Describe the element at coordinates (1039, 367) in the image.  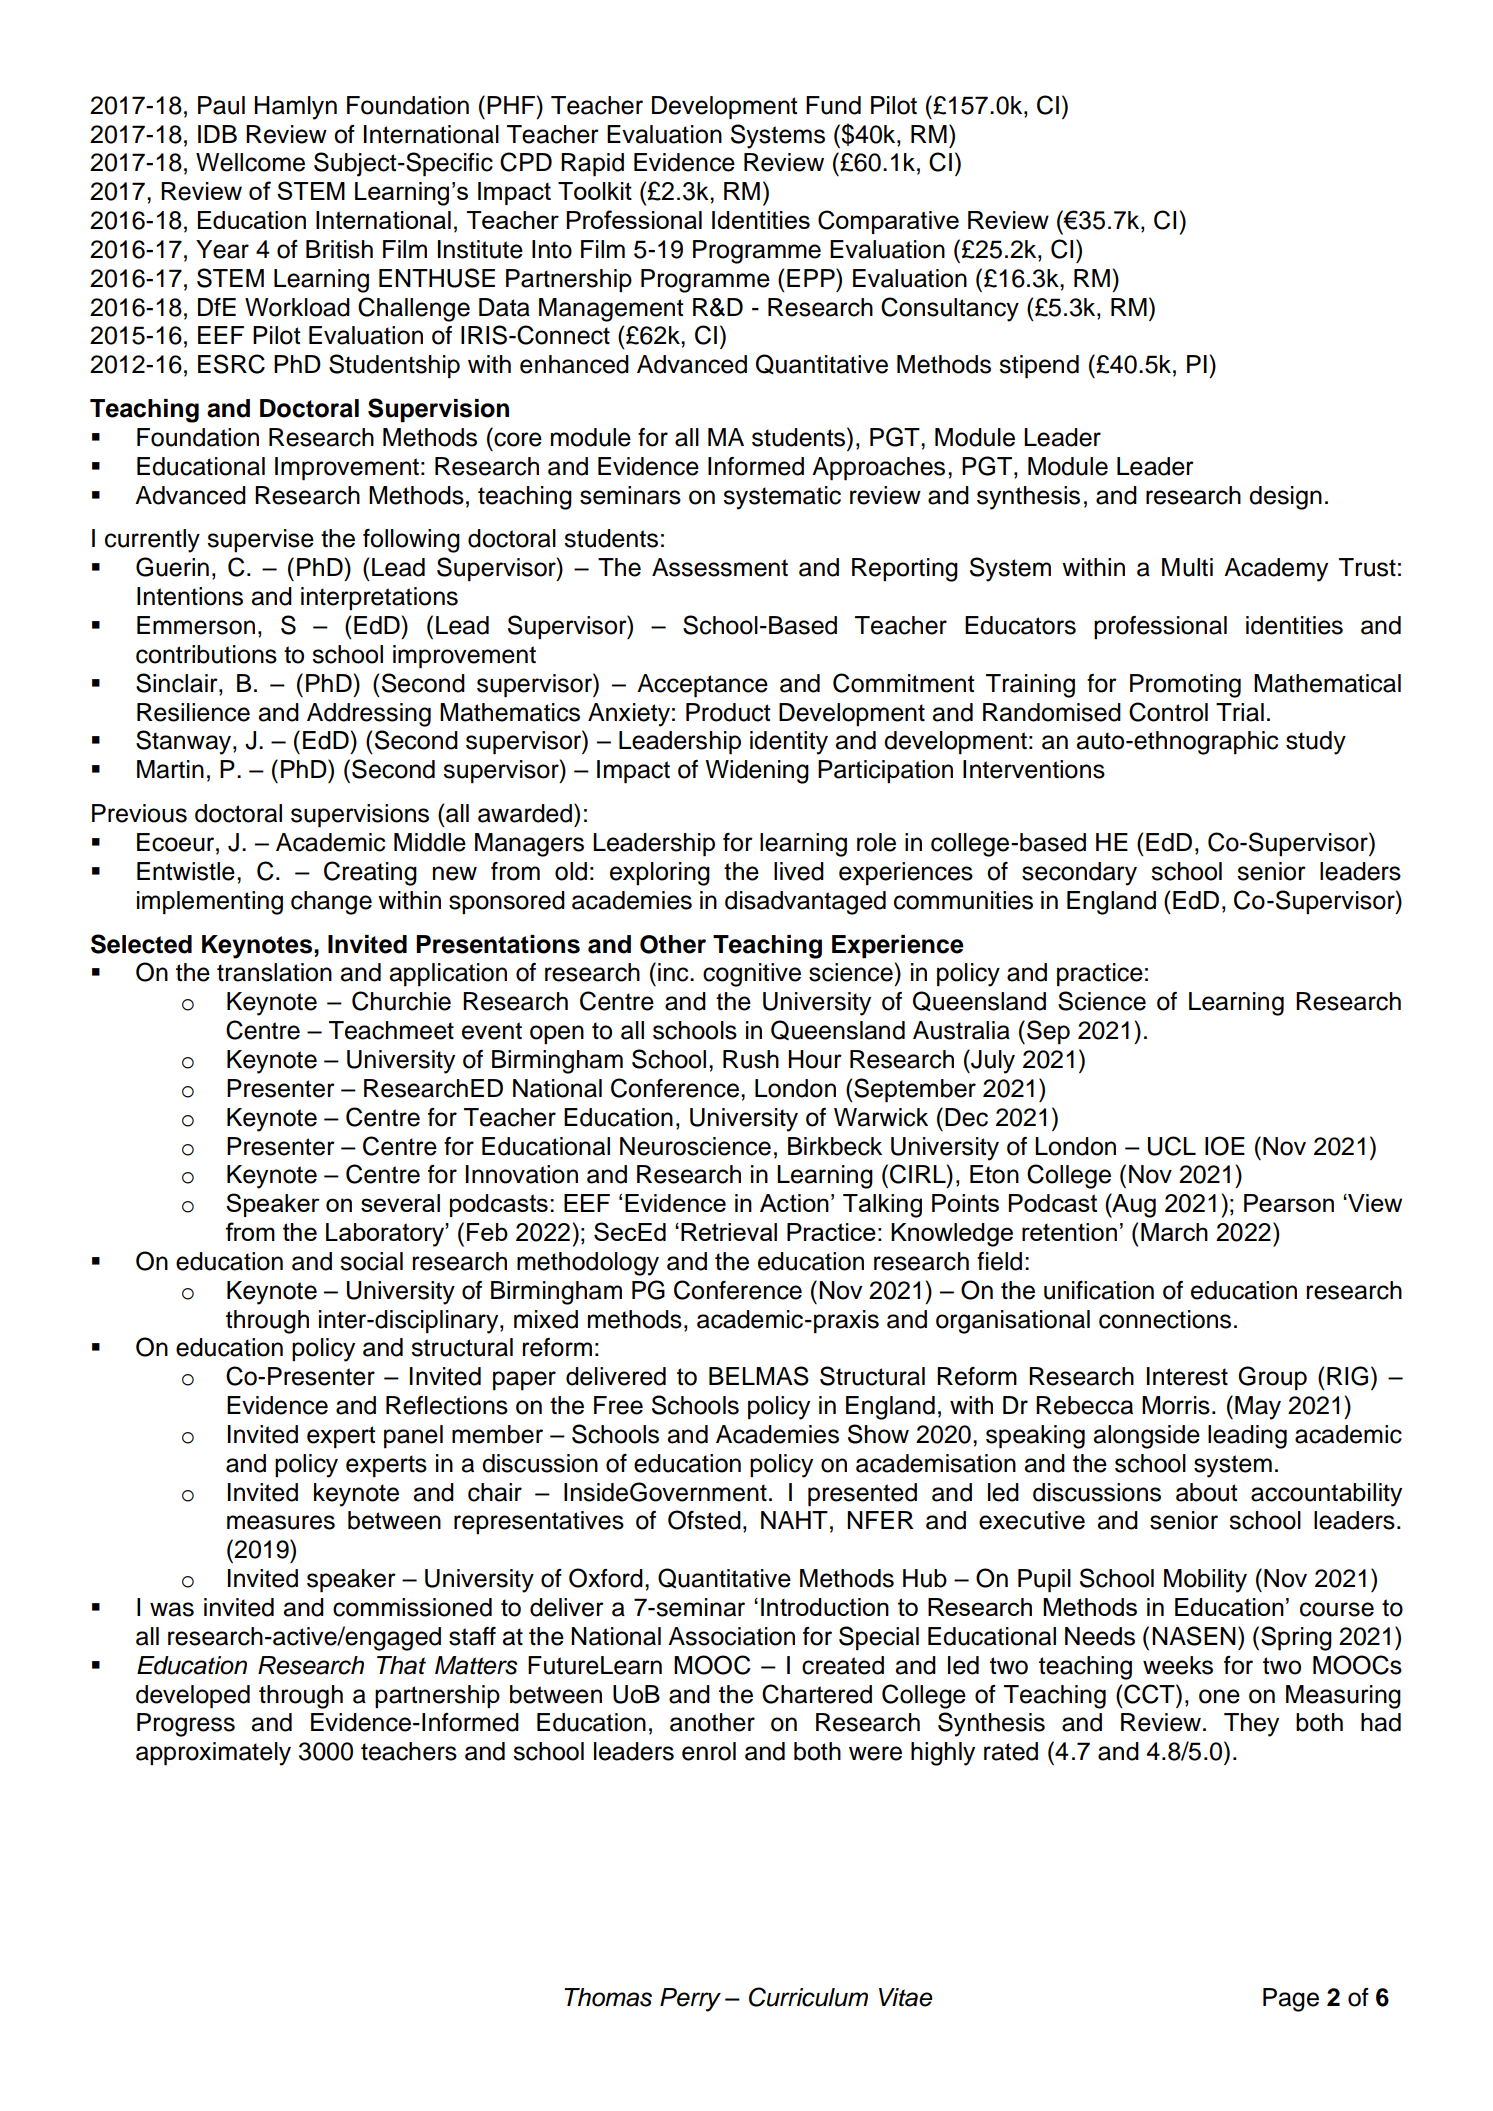
I see `stipend` at that location.
